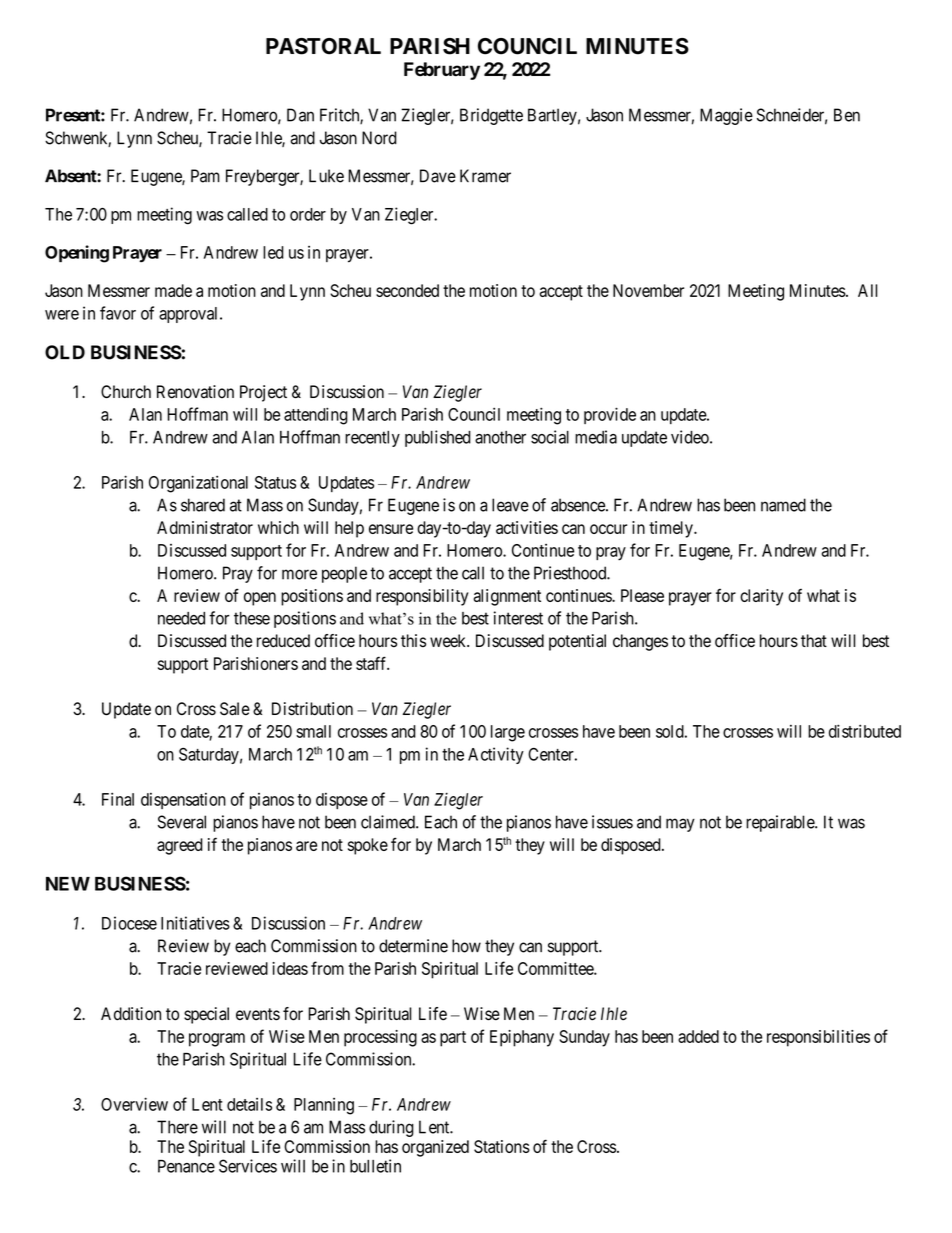 The height and width of the document is (1233, 952). I want to click on Pam, so click(205, 176).
